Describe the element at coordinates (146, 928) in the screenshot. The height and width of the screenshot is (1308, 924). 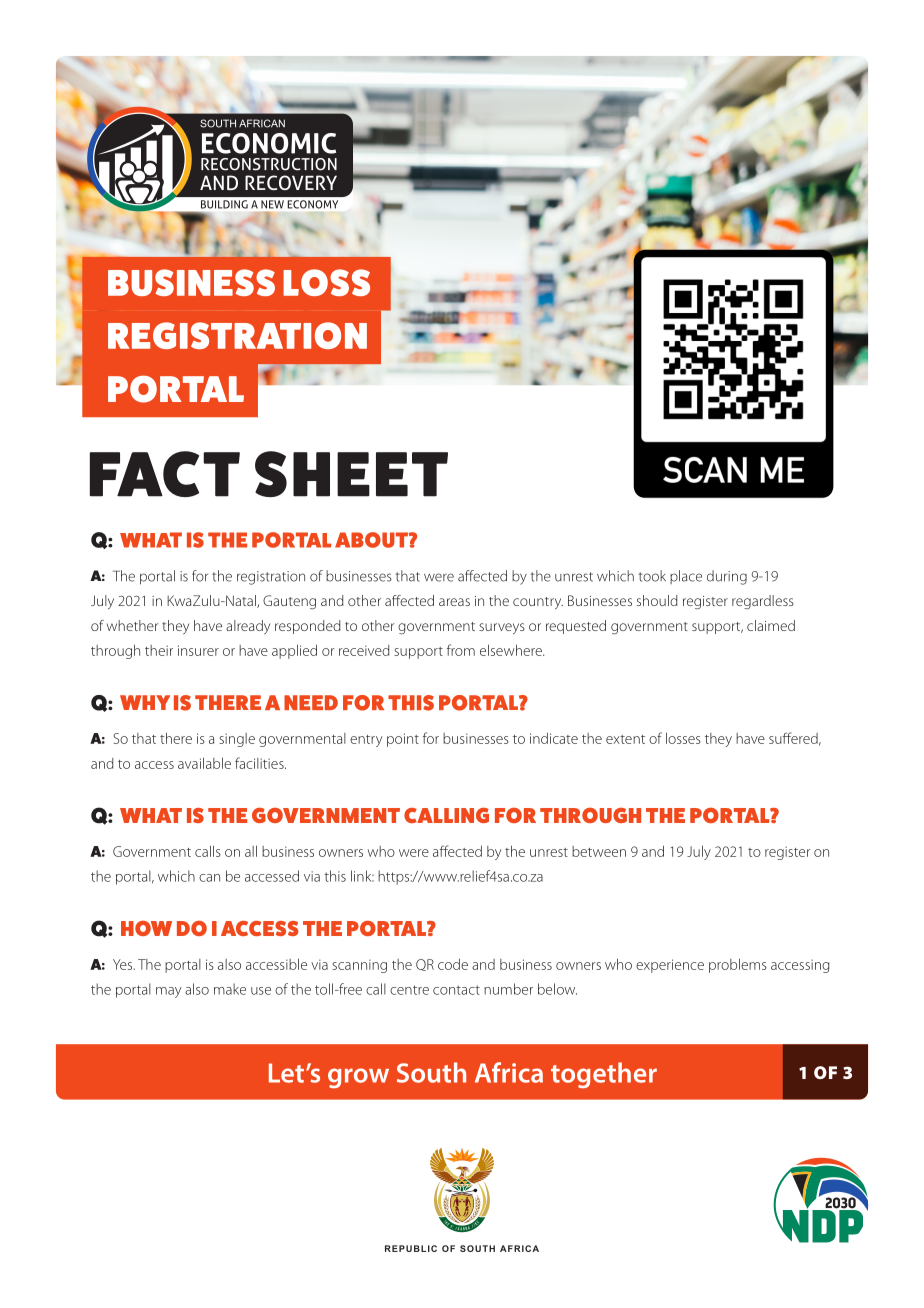
I see `HOW` at that location.
